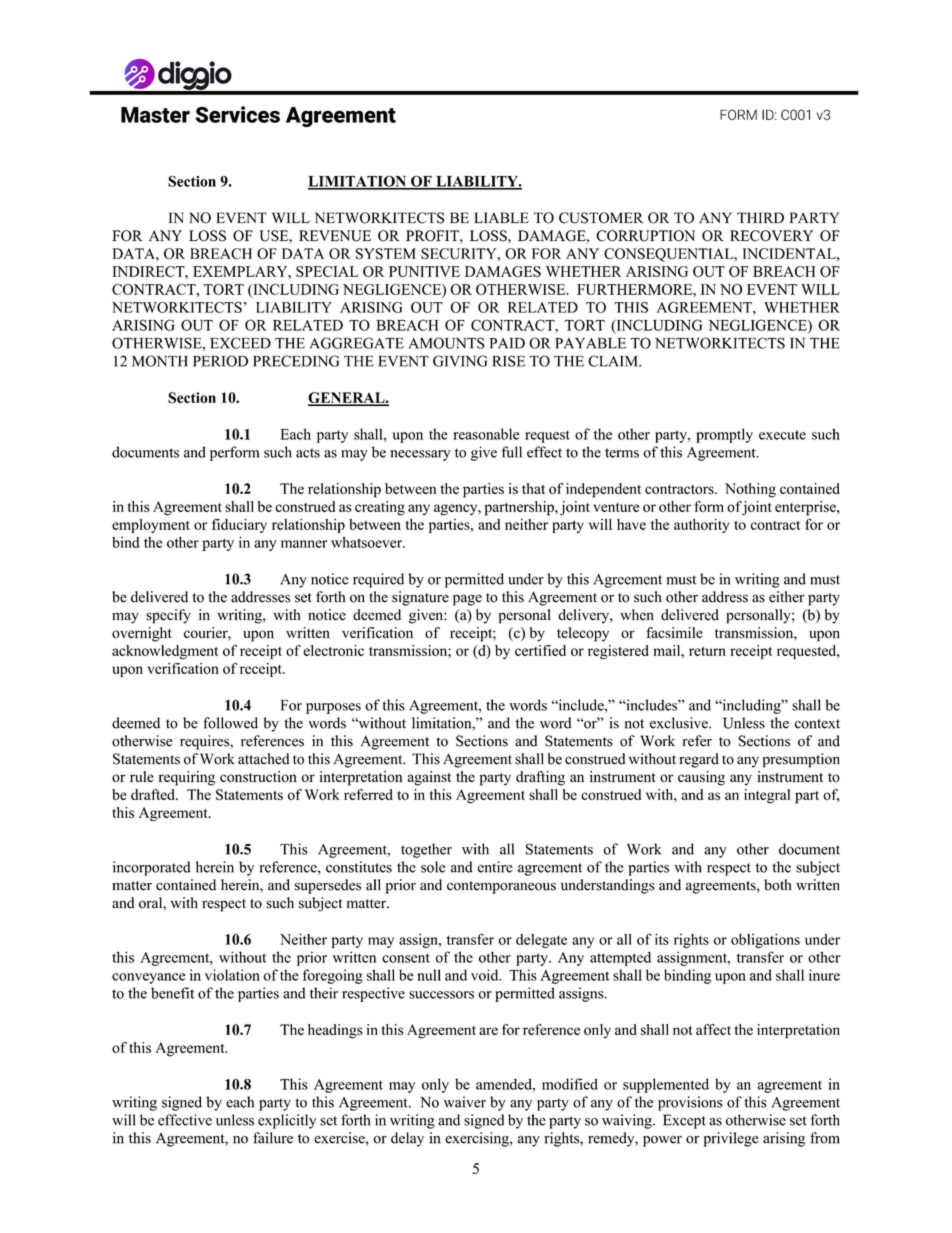 Image resolution: width=952 pixels, height=1233 pixels. Describe the element at coordinates (512, 452) in the image. I see `full` at that location.
